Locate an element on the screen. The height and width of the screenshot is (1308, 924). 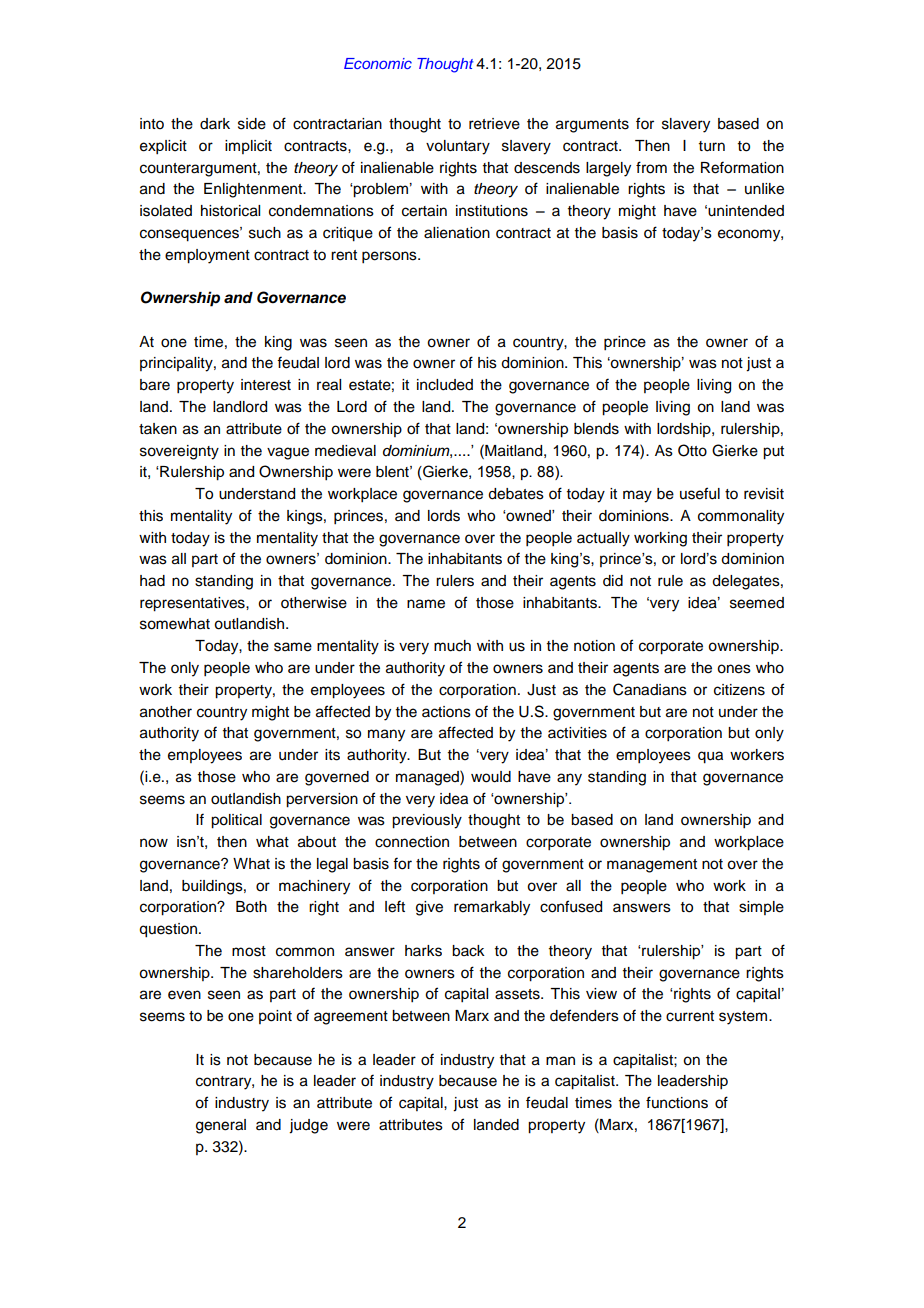
general is located at coordinates (221, 1126).
